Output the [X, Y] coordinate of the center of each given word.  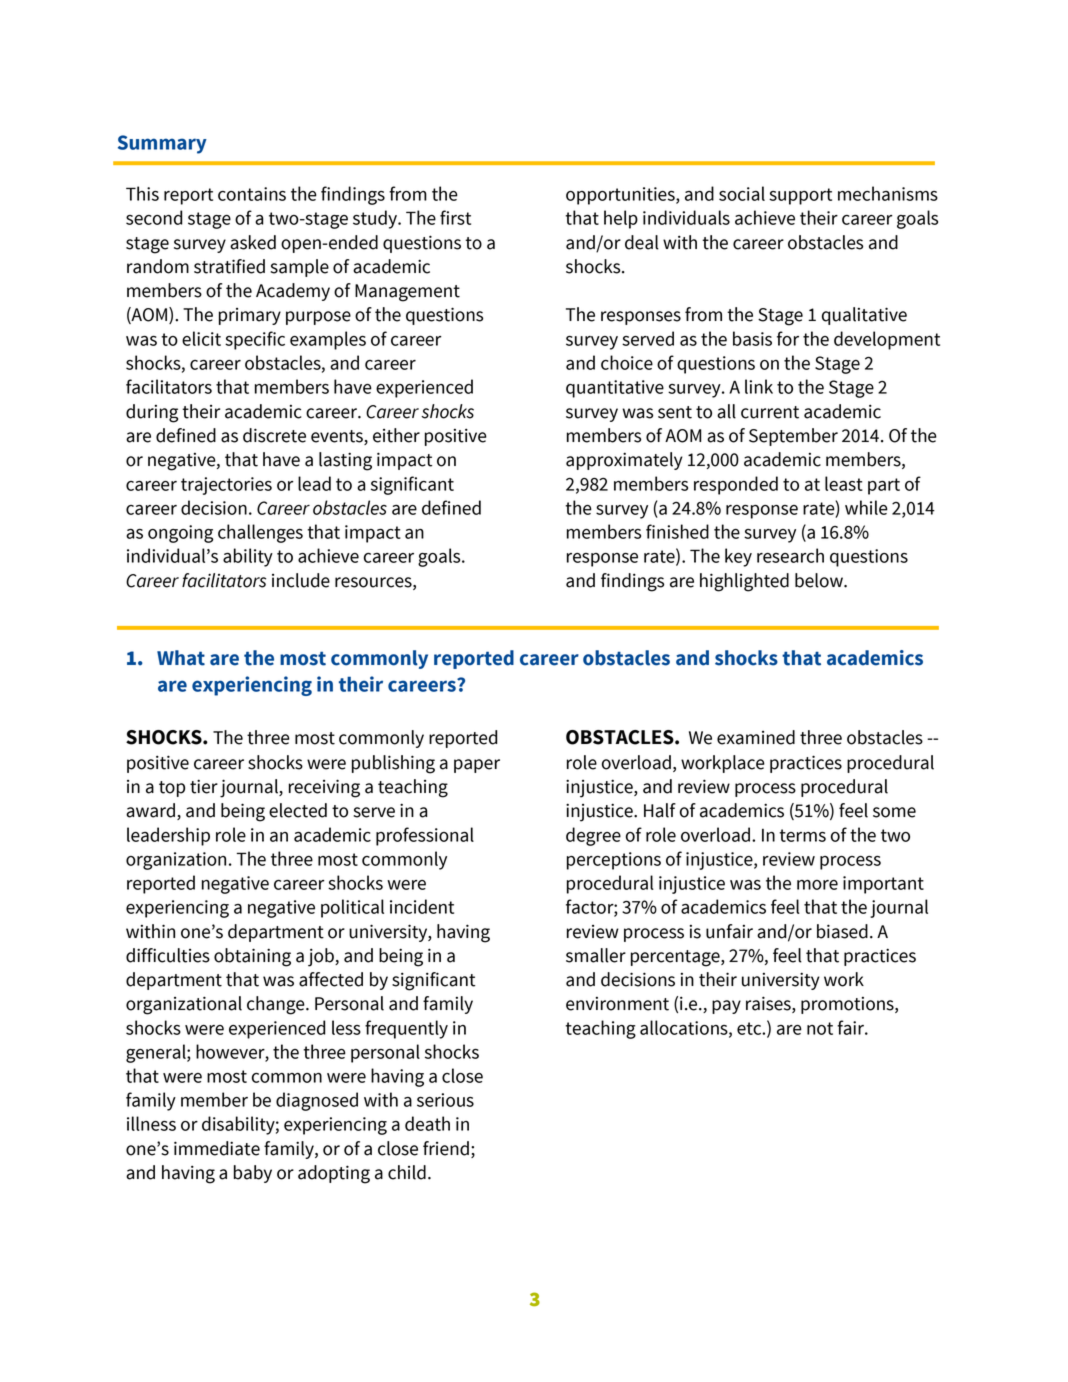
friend [446, 1148]
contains [252, 194]
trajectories [226, 486]
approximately [624, 461]
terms [802, 835]
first [455, 217]
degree [593, 836]
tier [204, 786]
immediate [217, 1148]
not [820, 1028]
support [800, 196]
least [844, 483]
